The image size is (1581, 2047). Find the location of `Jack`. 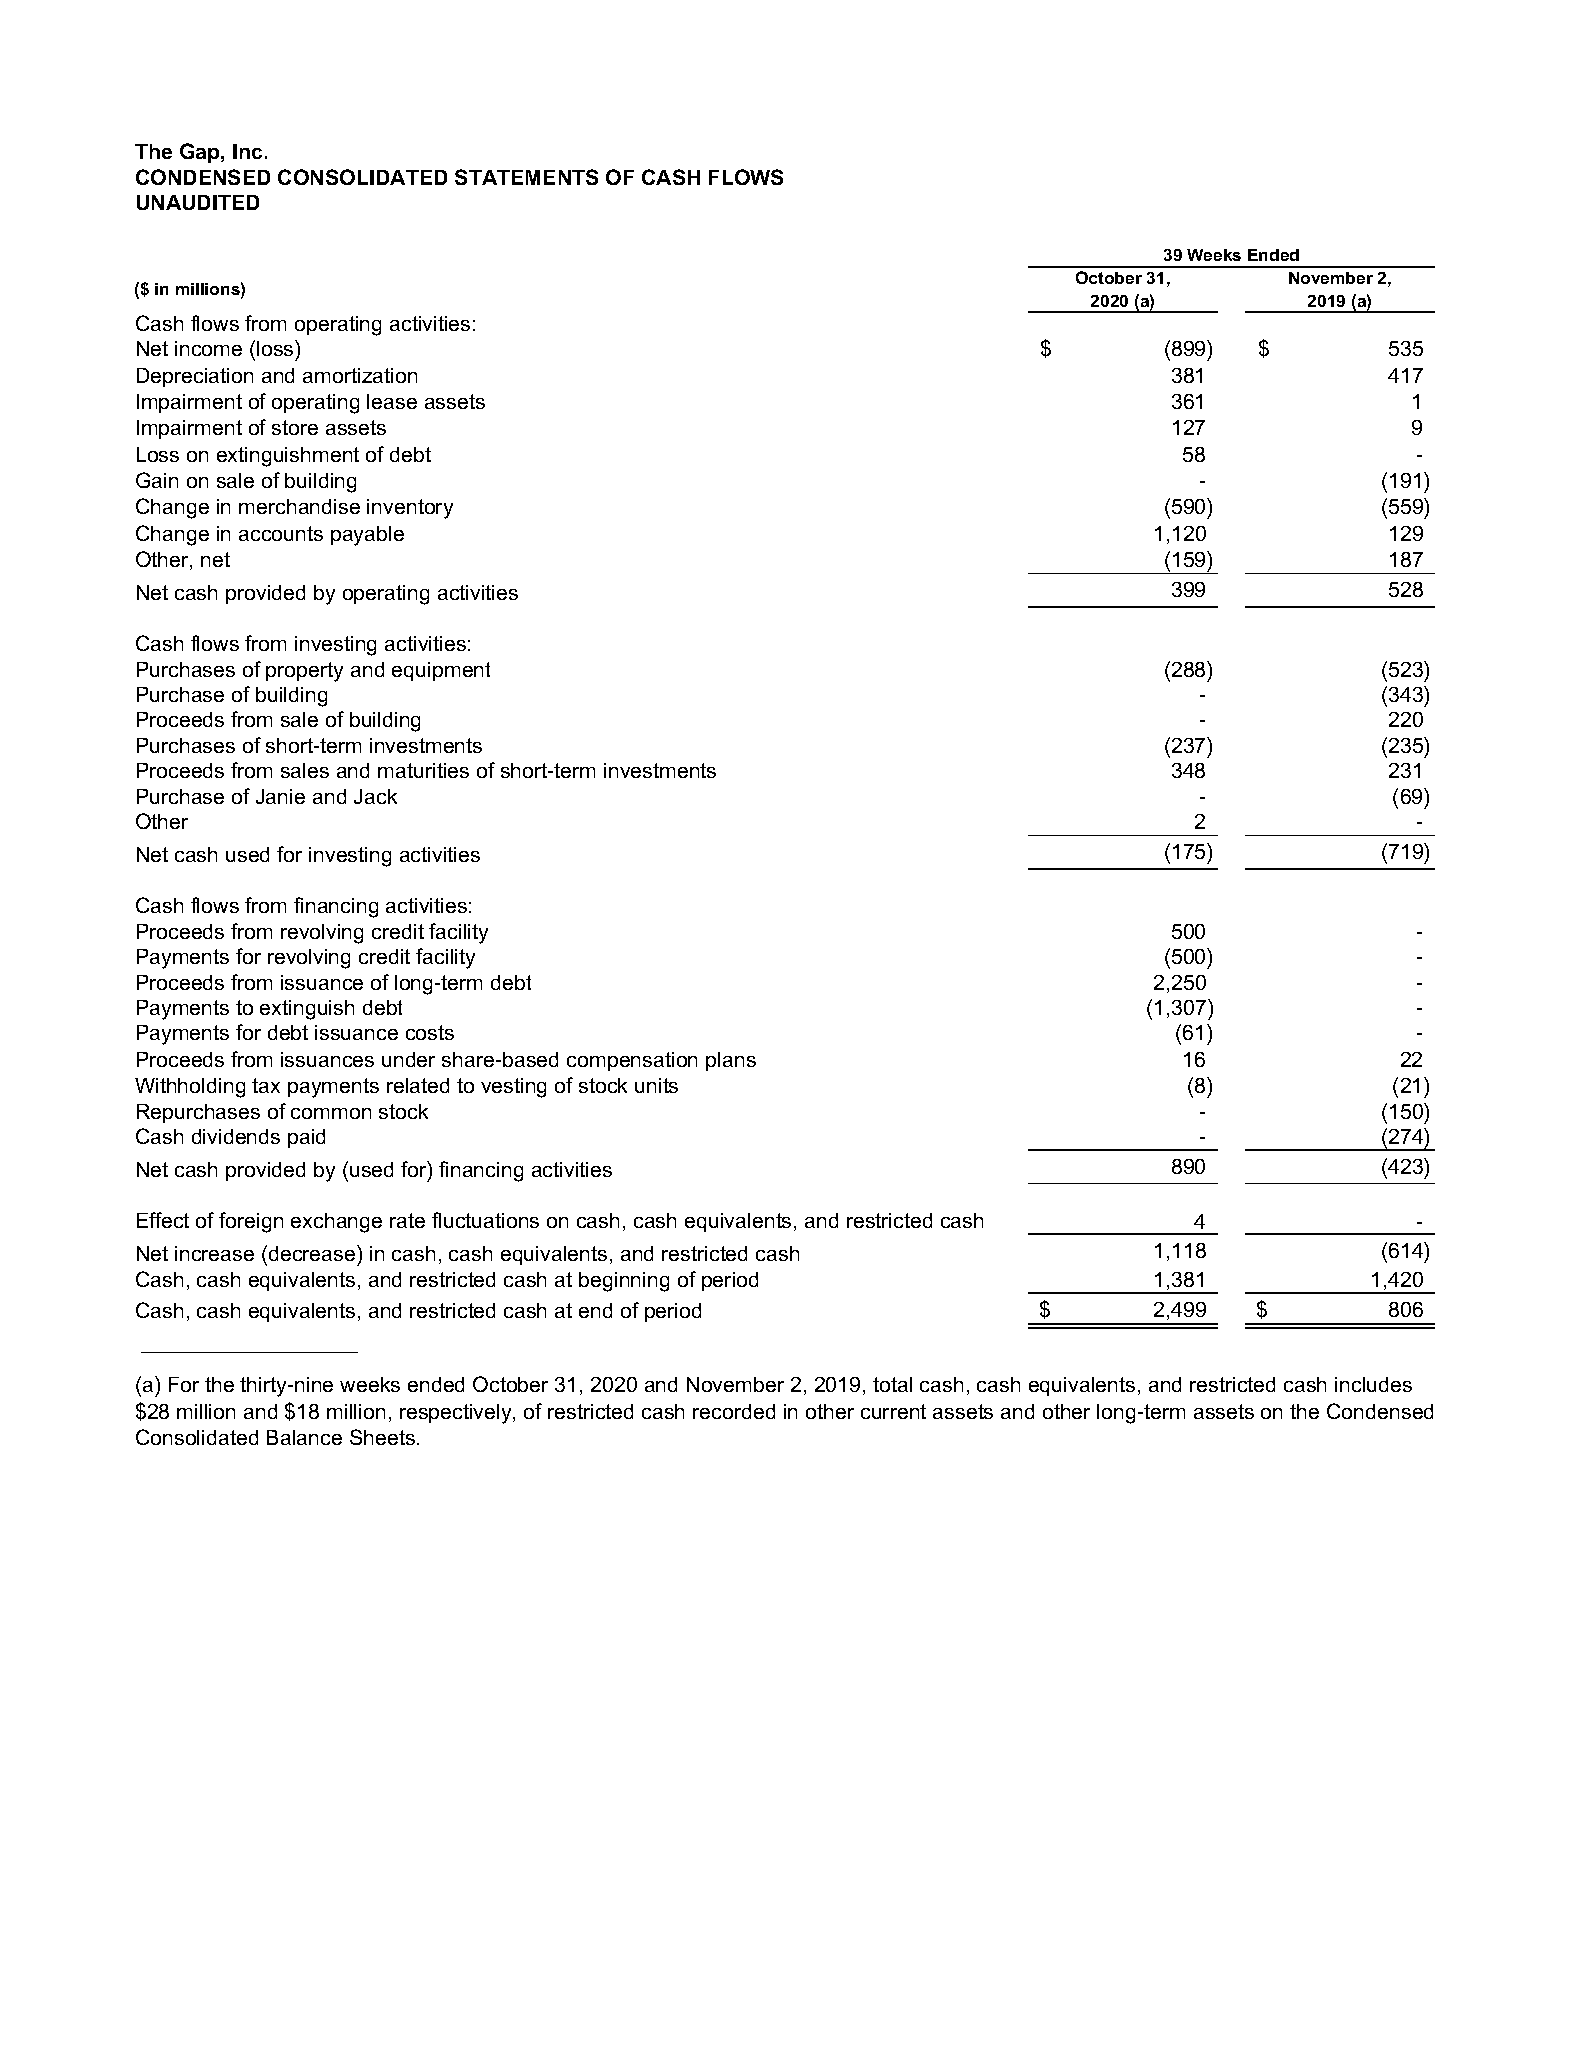

Jack is located at coordinates (375, 796).
